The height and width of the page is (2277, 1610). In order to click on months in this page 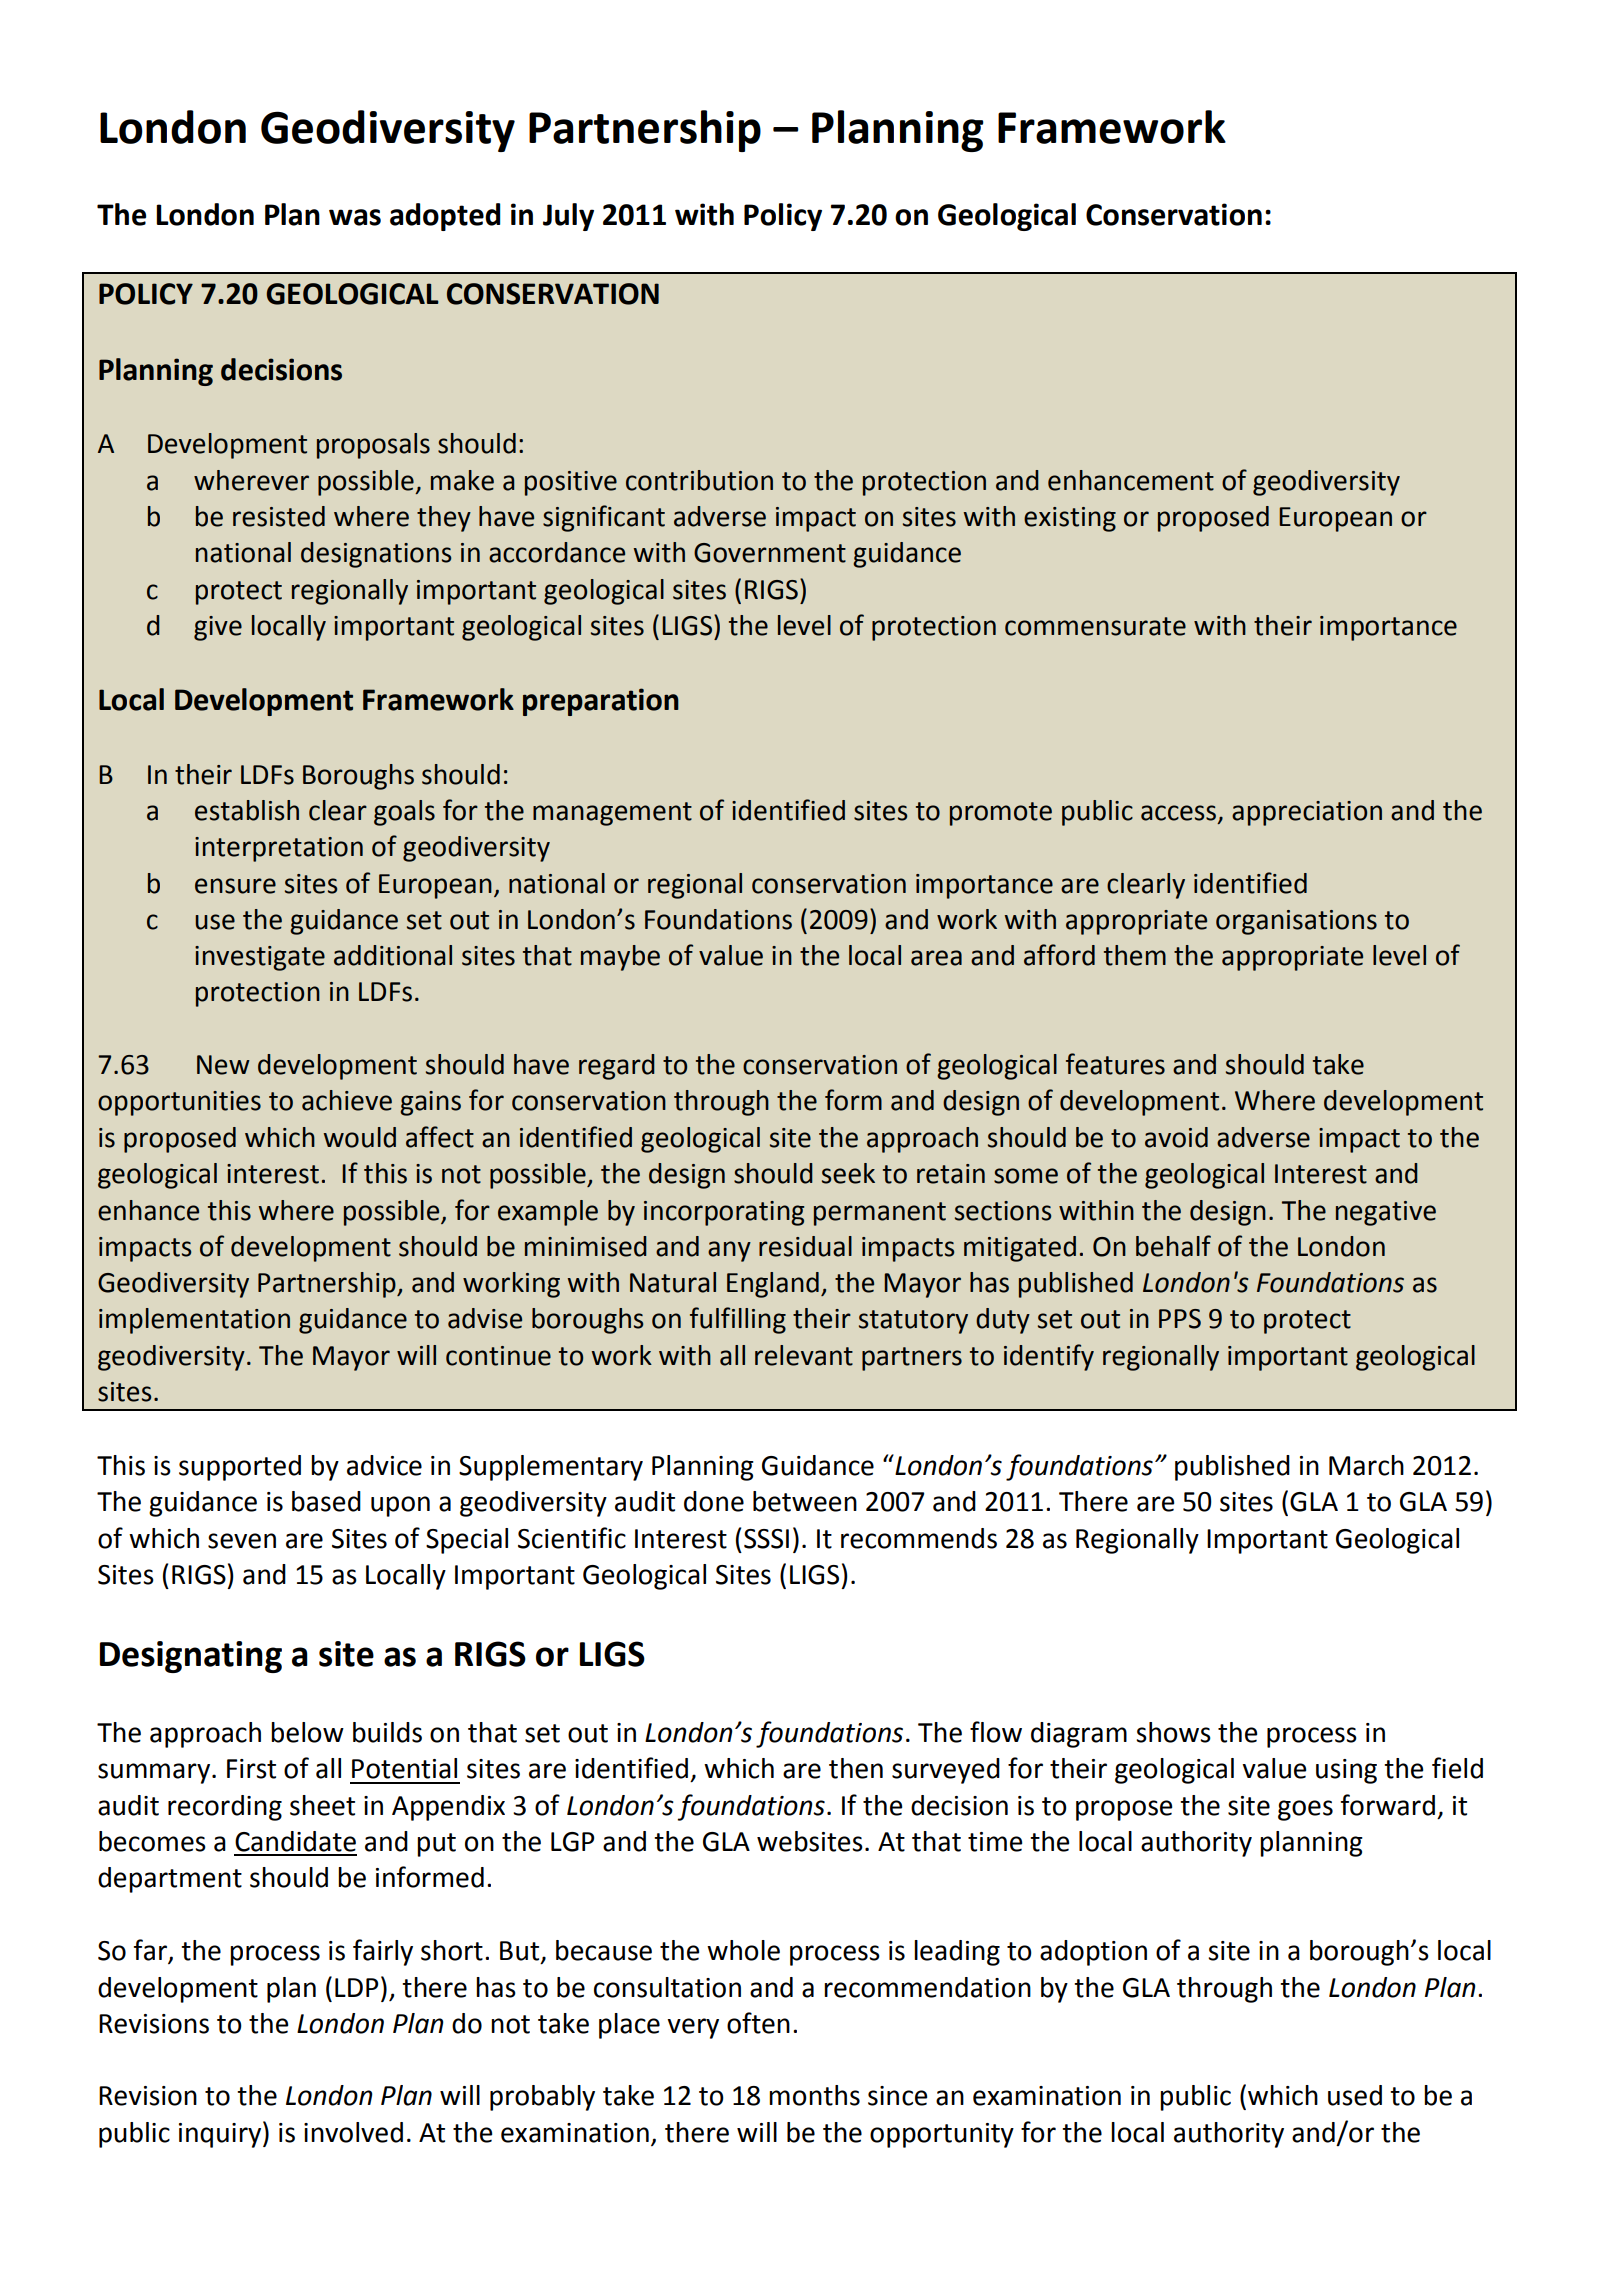, I will do `click(814, 2095)`.
